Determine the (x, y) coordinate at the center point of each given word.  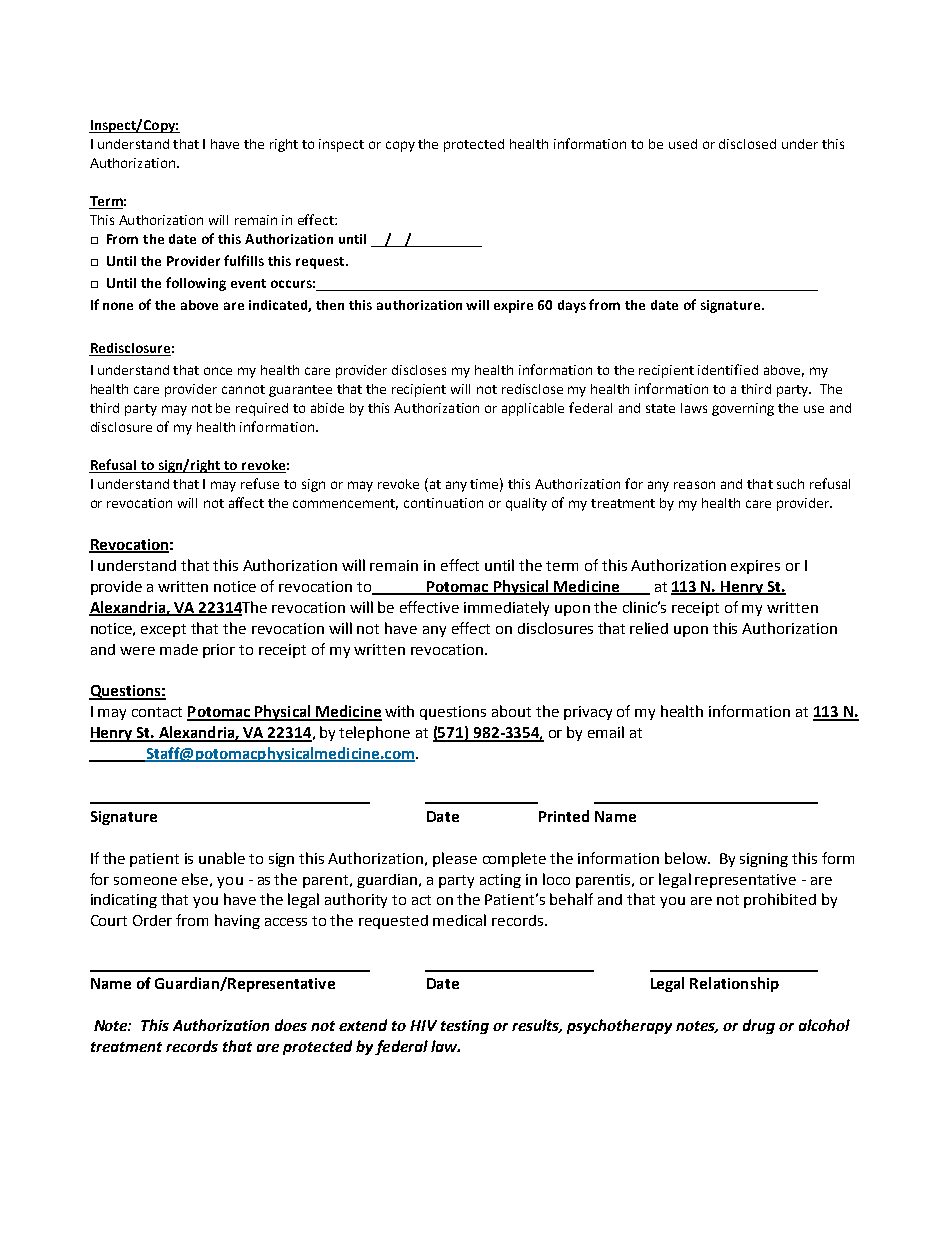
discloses (419, 370)
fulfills (244, 260)
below (687, 858)
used (683, 144)
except (163, 630)
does (291, 1025)
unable (222, 858)
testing (465, 1027)
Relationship (734, 984)
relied (649, 628)
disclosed (747, 144)
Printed (564, 816)
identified (728, 369)
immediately (506, 608)
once (218, 371)
